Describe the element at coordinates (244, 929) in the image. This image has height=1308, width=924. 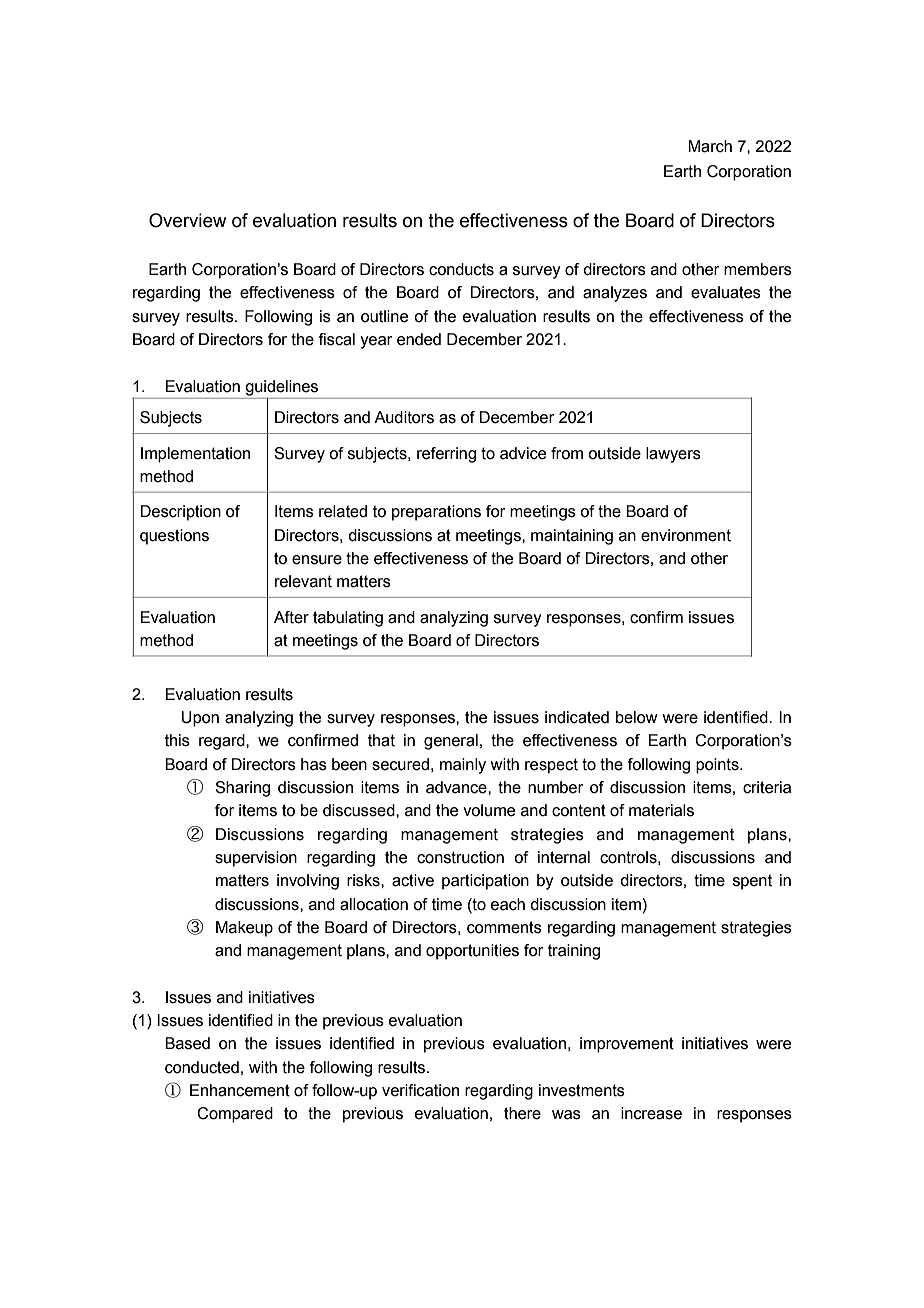
I see `Makeup` at that location.
